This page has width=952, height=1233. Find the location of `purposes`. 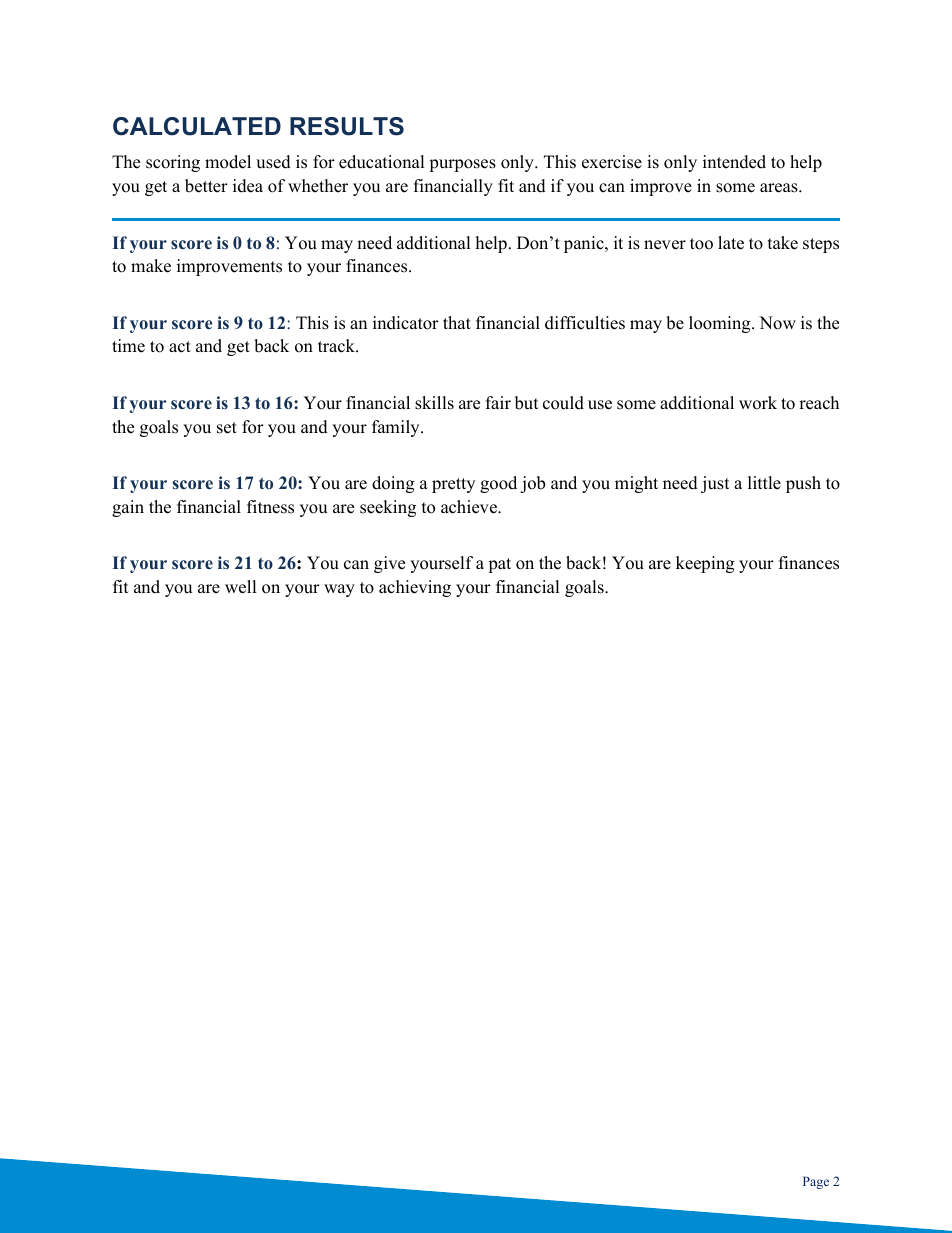

purposes is located at coordinates (462, 165).
